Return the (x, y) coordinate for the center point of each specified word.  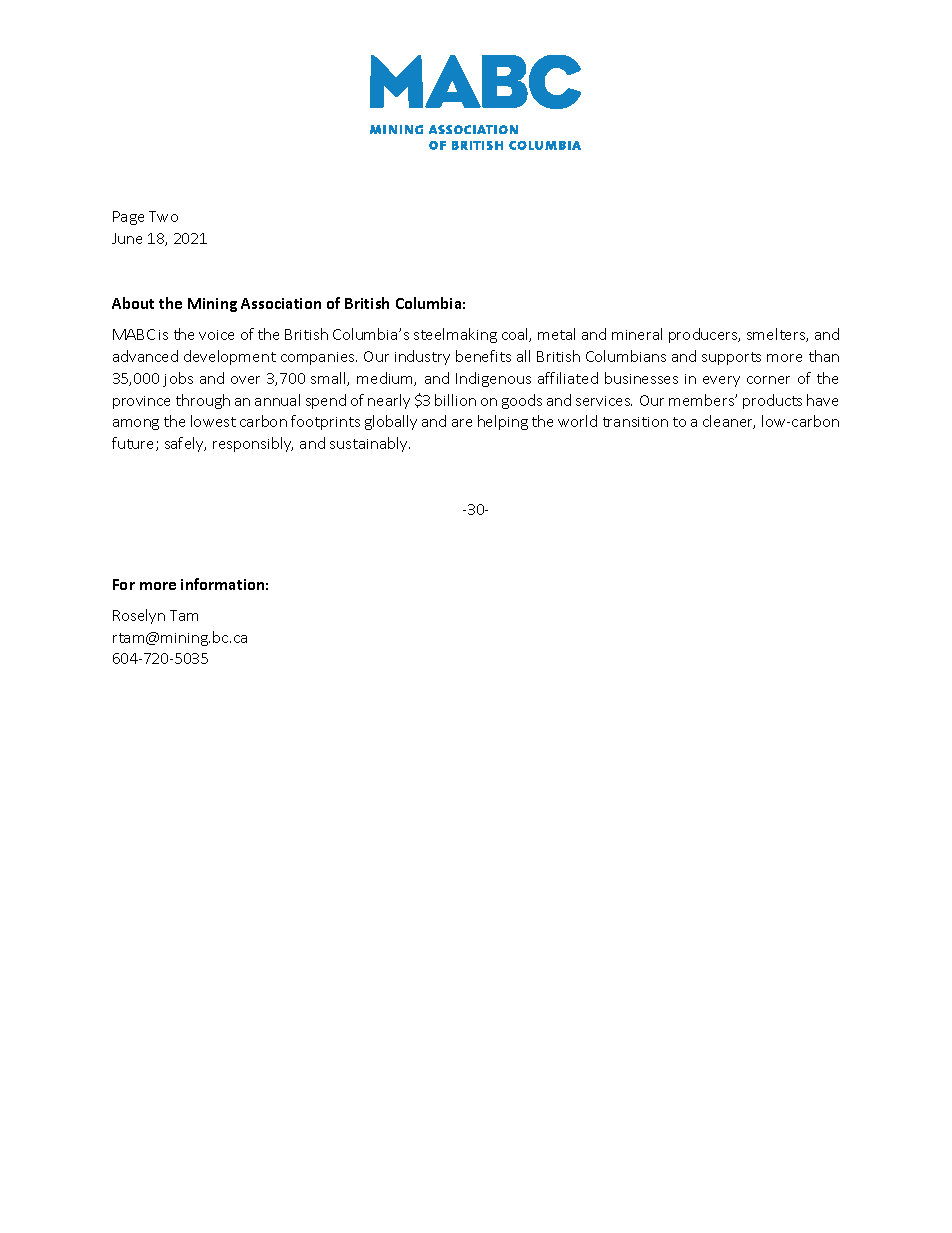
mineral (637, 334)
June (127, 238)
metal (556, 334)
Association (281, 303)
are (462, 423)
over (245, 380)
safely (185, 444)
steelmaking (455, 335)
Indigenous (493, 379)
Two (163, 216)
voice (216, 335)
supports (731, 358)
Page (128, 218)
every (721, 381)
